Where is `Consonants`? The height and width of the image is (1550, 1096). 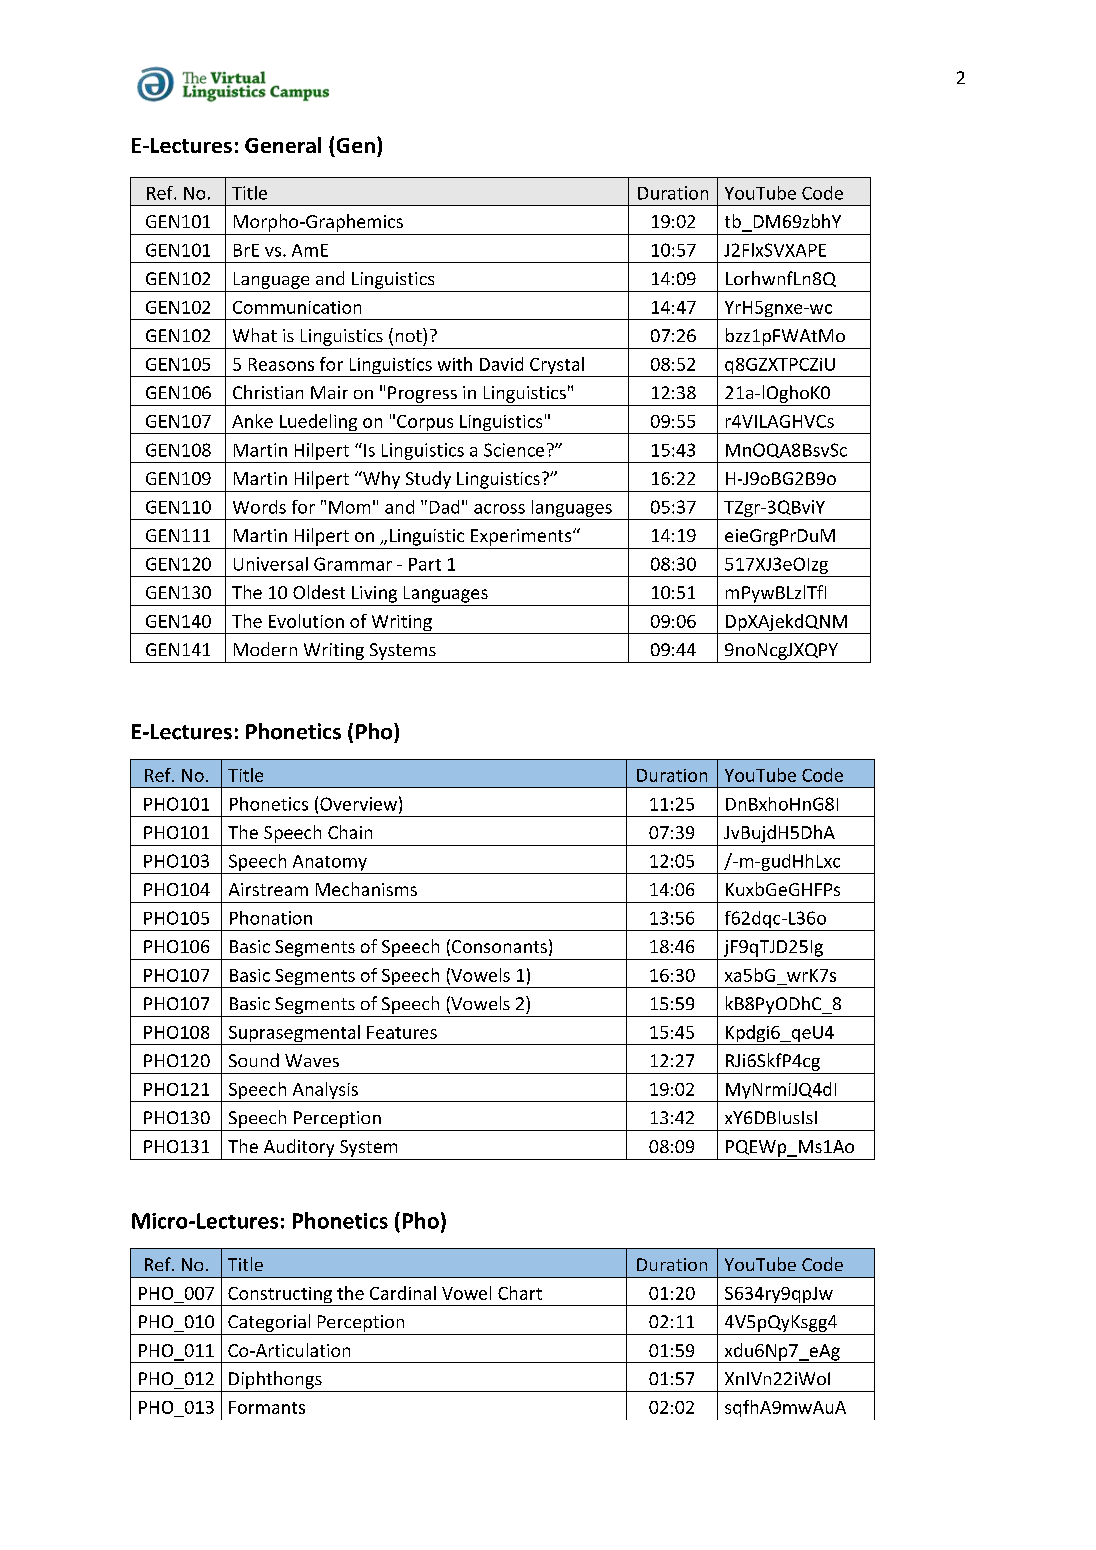
Consonants is located at coordinates (499, 946).
